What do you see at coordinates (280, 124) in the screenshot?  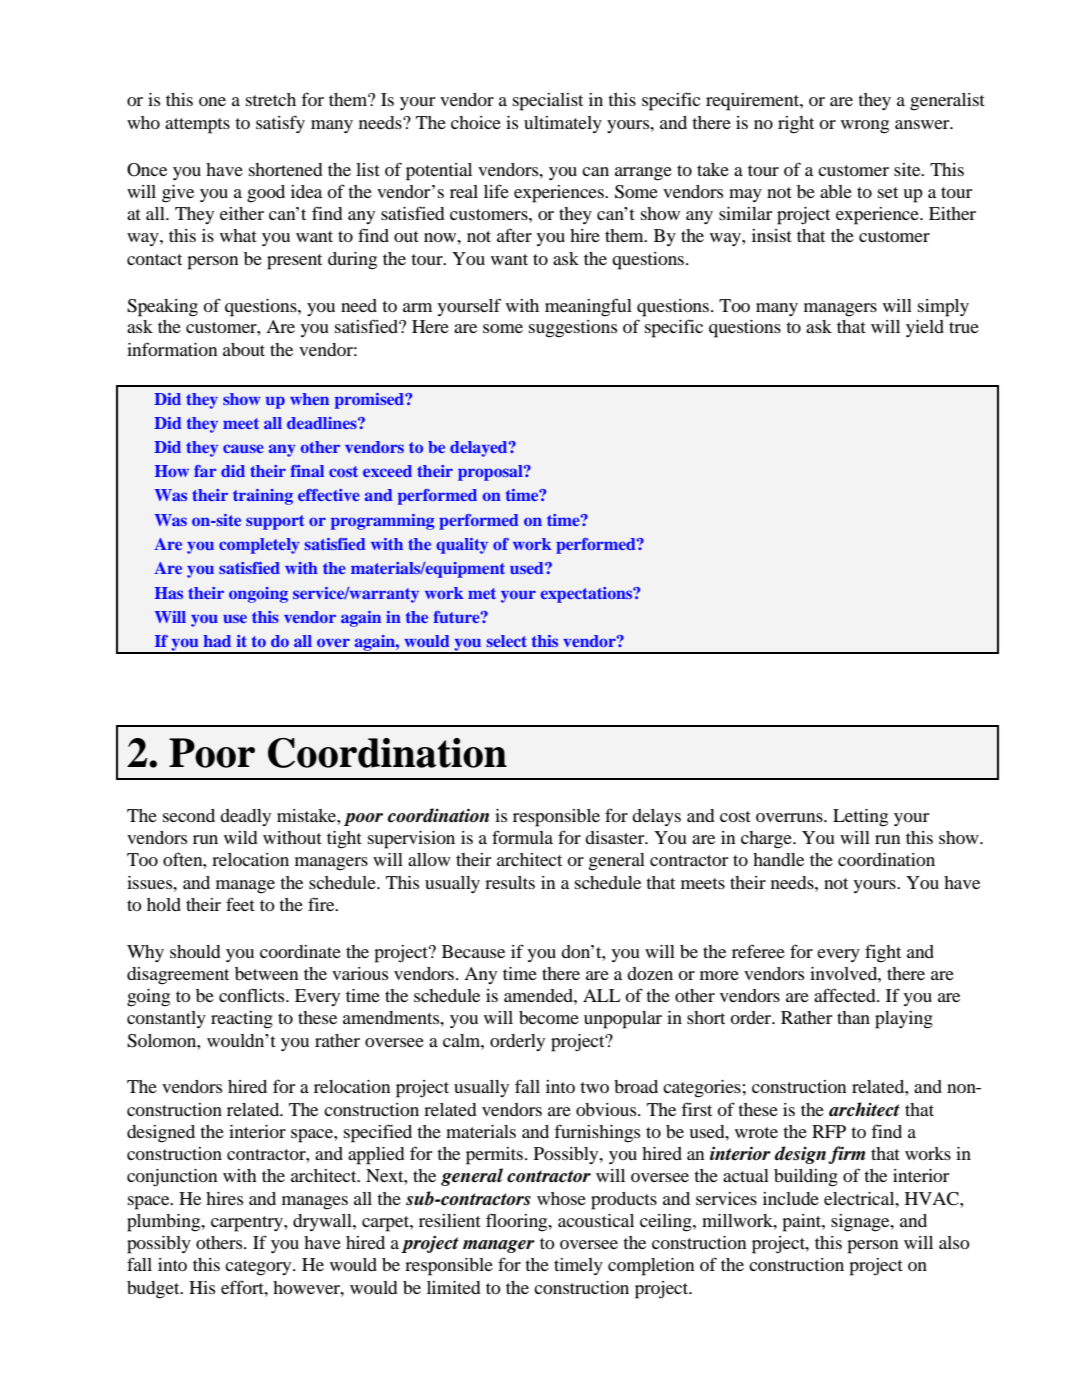 I see `satisfy` at bounding box center [280, 124].
